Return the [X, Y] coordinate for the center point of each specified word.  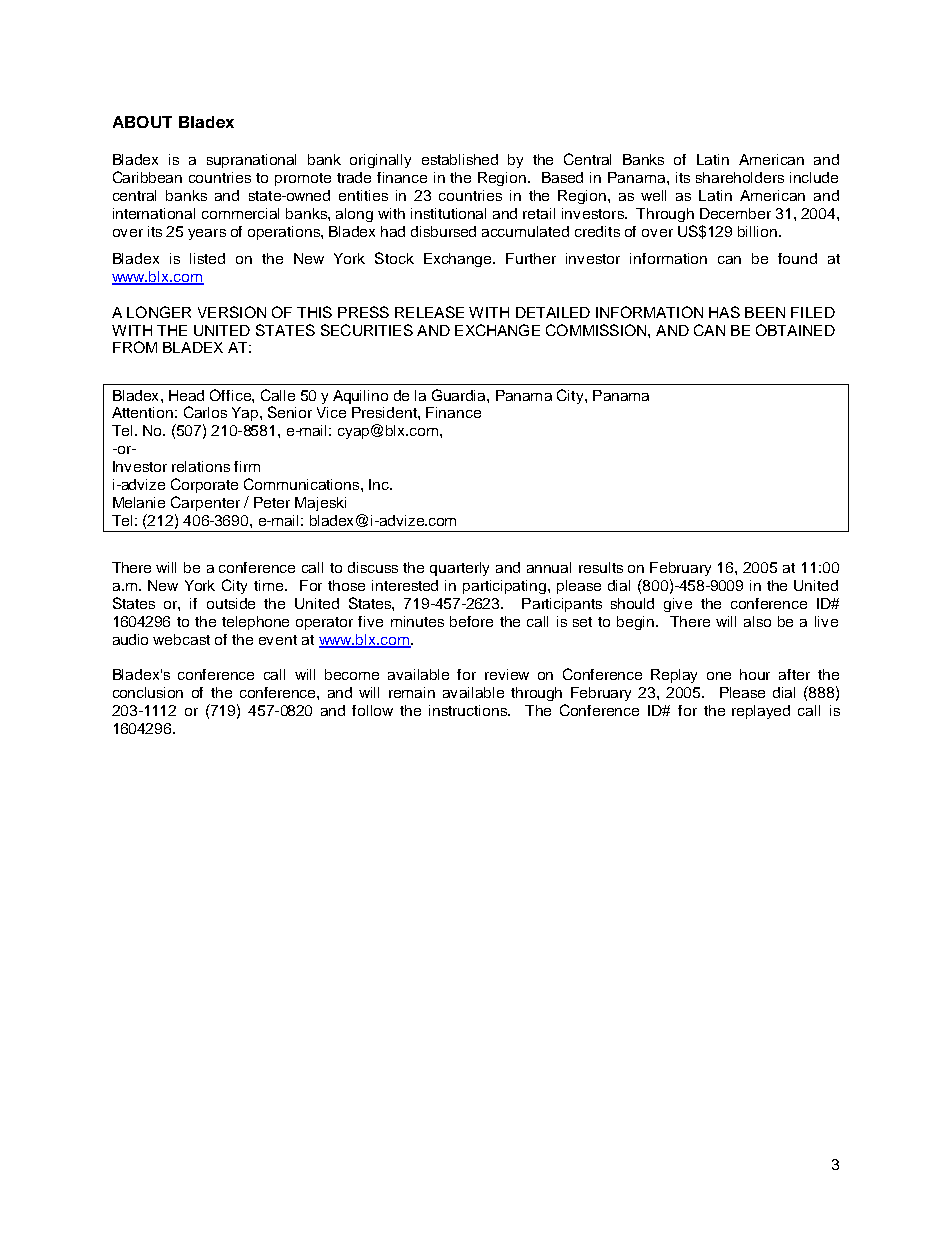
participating [506, 587]
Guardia [460, 395]
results [601, 567]
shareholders [740, 177]
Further [531, 258]
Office [231, 395]
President [385, 412]
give [678, 605]
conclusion [148, 692]
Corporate [204, 485]
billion [759, 231]
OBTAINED [795, 330]
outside [231, 603]
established [460, 159]
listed [207, 258]
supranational [251, 161]
